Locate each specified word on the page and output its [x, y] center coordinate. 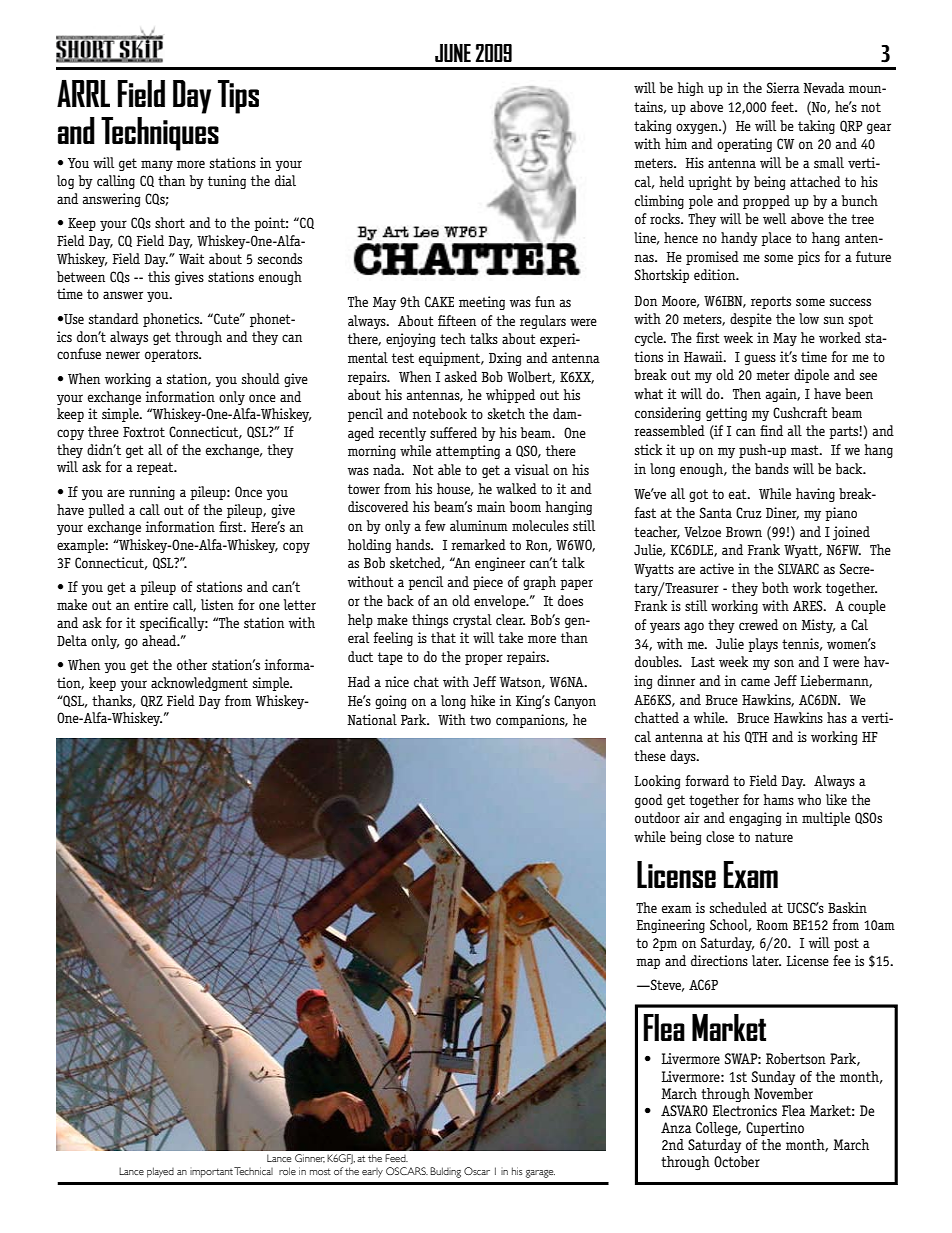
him [676, 143]
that [443, 637]
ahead [160, 640]
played [160, 1172]
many [157, 165]
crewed [758, 624]
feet [783, 106]
